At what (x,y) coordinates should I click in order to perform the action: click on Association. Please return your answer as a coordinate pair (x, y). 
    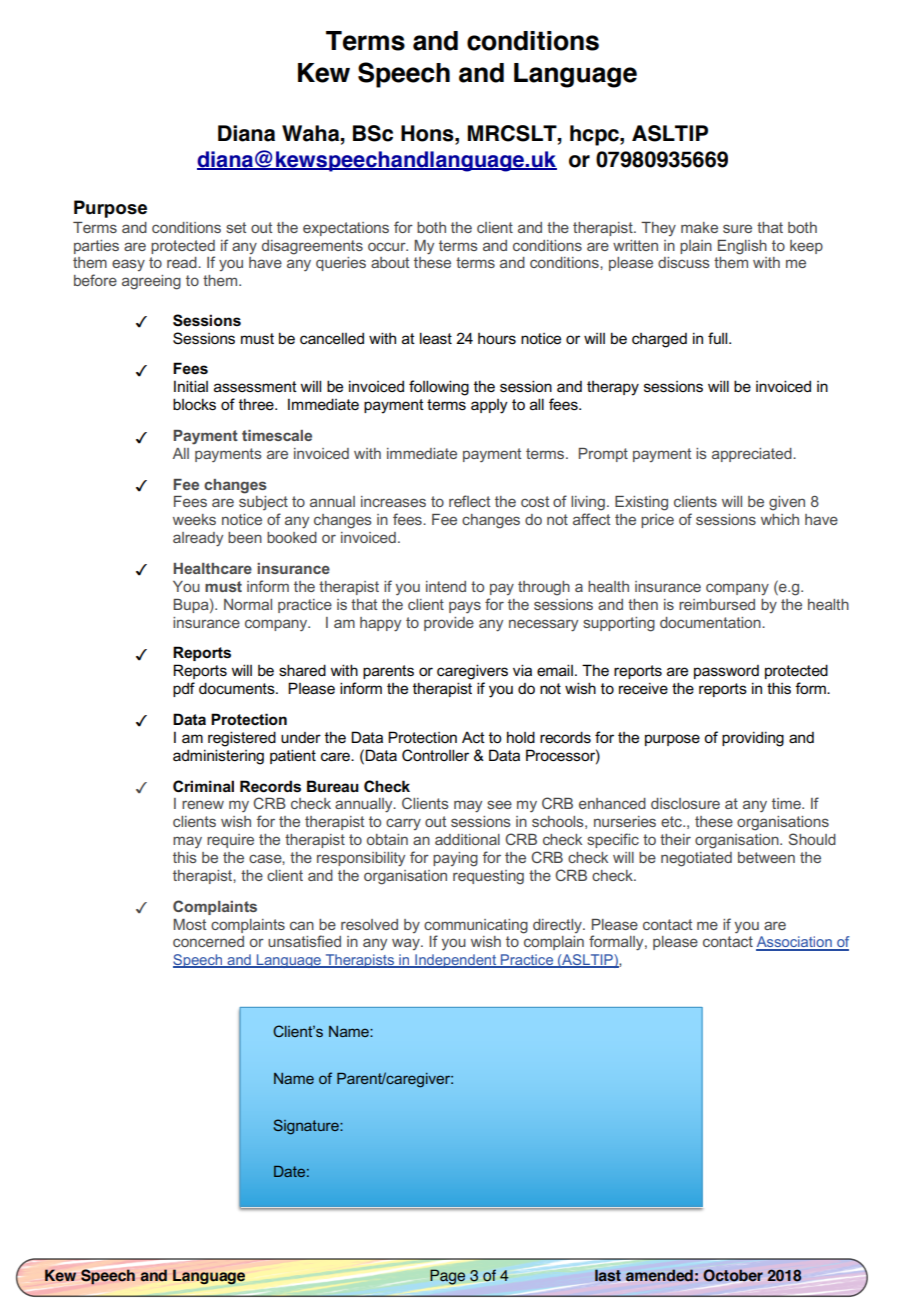
    Looking at the image, I should click on (795, 943).
